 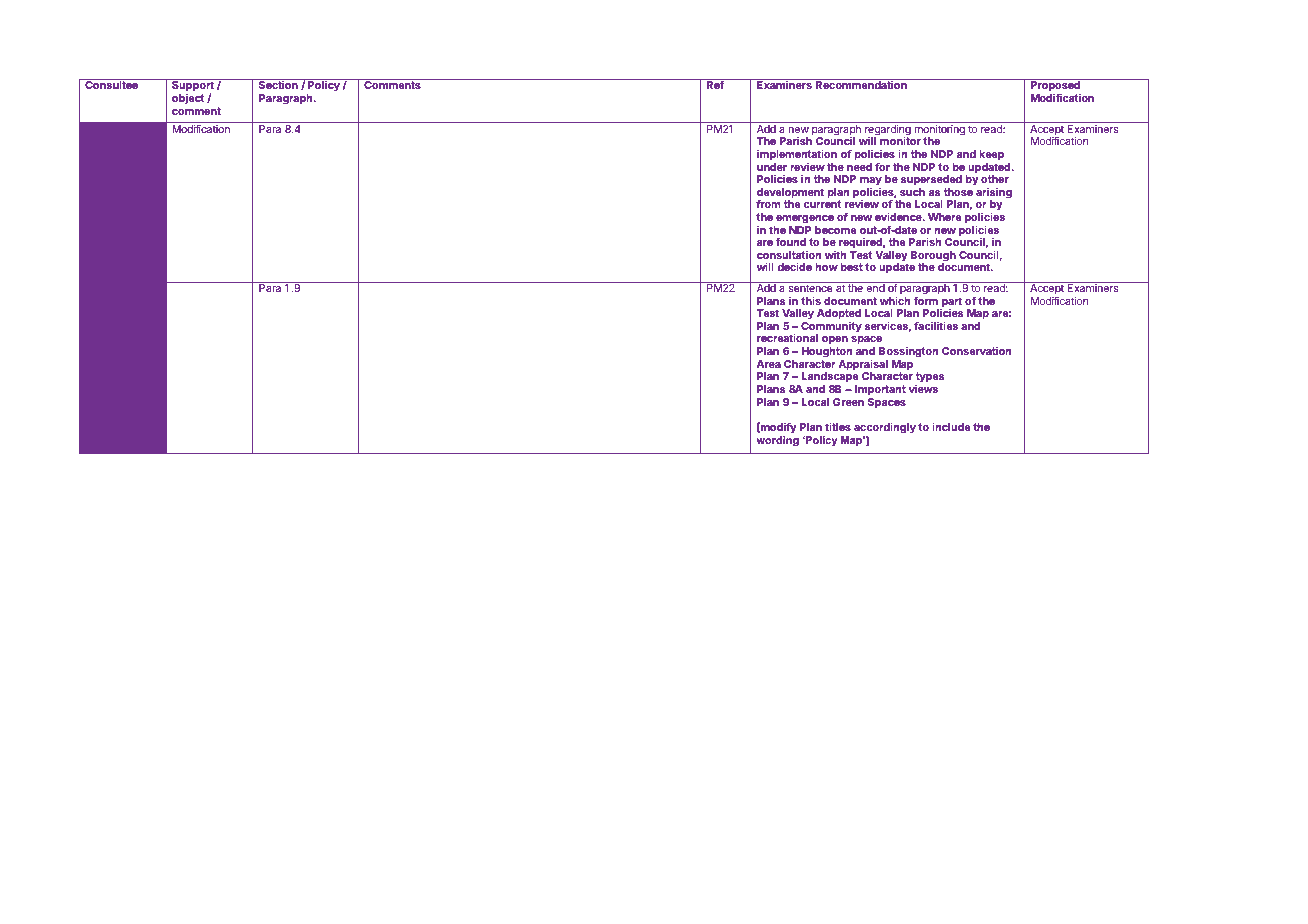 I want to click on object, so click(x=188, y=98).
